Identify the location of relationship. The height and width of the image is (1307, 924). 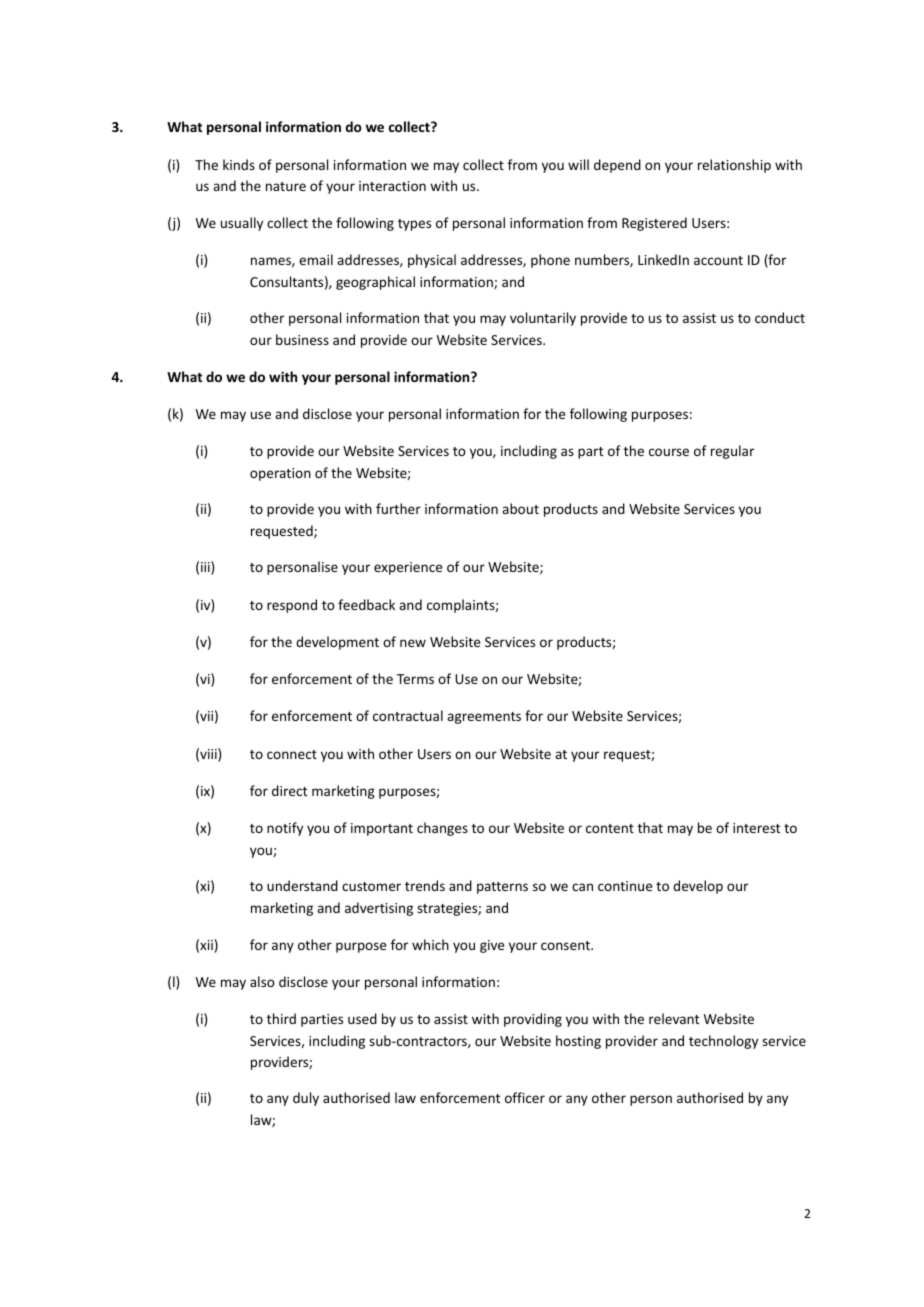
(734, 166).
